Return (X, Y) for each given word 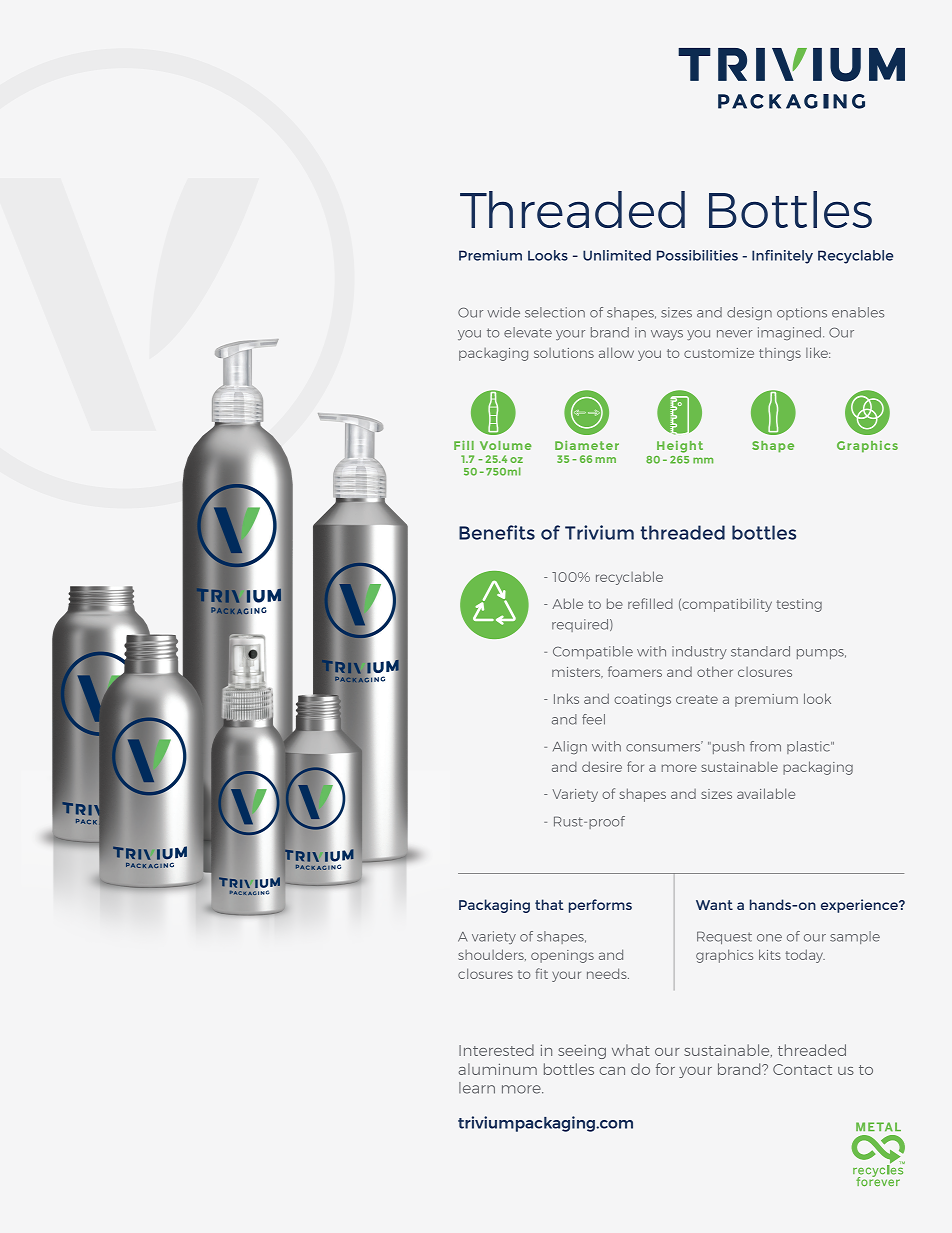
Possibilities (697, 255)
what (631, 1050)
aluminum (497, 1069)
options (802, 313)
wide (503, 312)
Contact (802, 1069)
